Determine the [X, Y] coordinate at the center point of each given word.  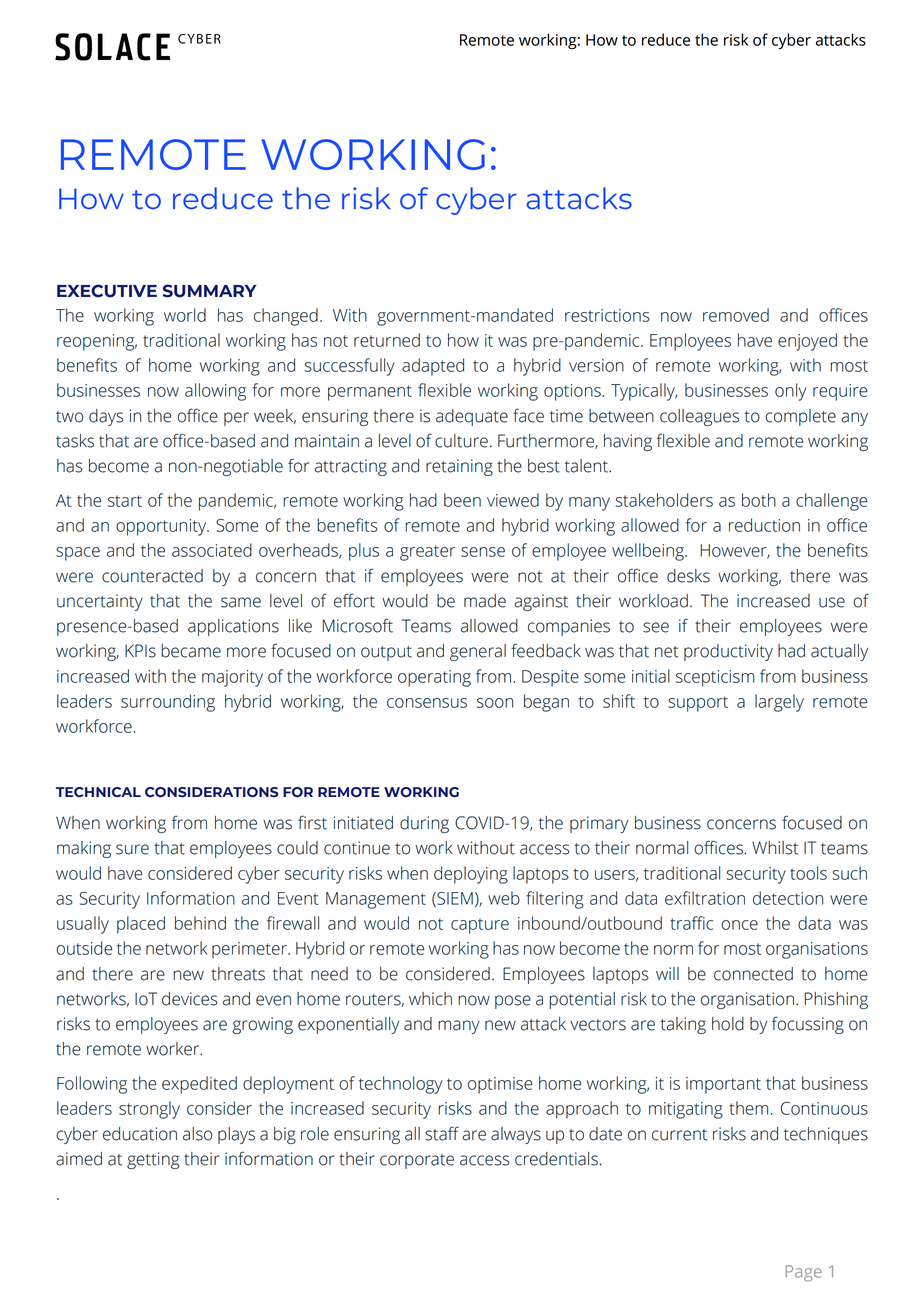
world [185, 315]
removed [736, 315]
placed [141, 925]
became [191, 651]
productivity [728, 652]
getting [153, 1160]
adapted [433, 367]
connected [753, 974]
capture [480, 926]
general [478, 652]
